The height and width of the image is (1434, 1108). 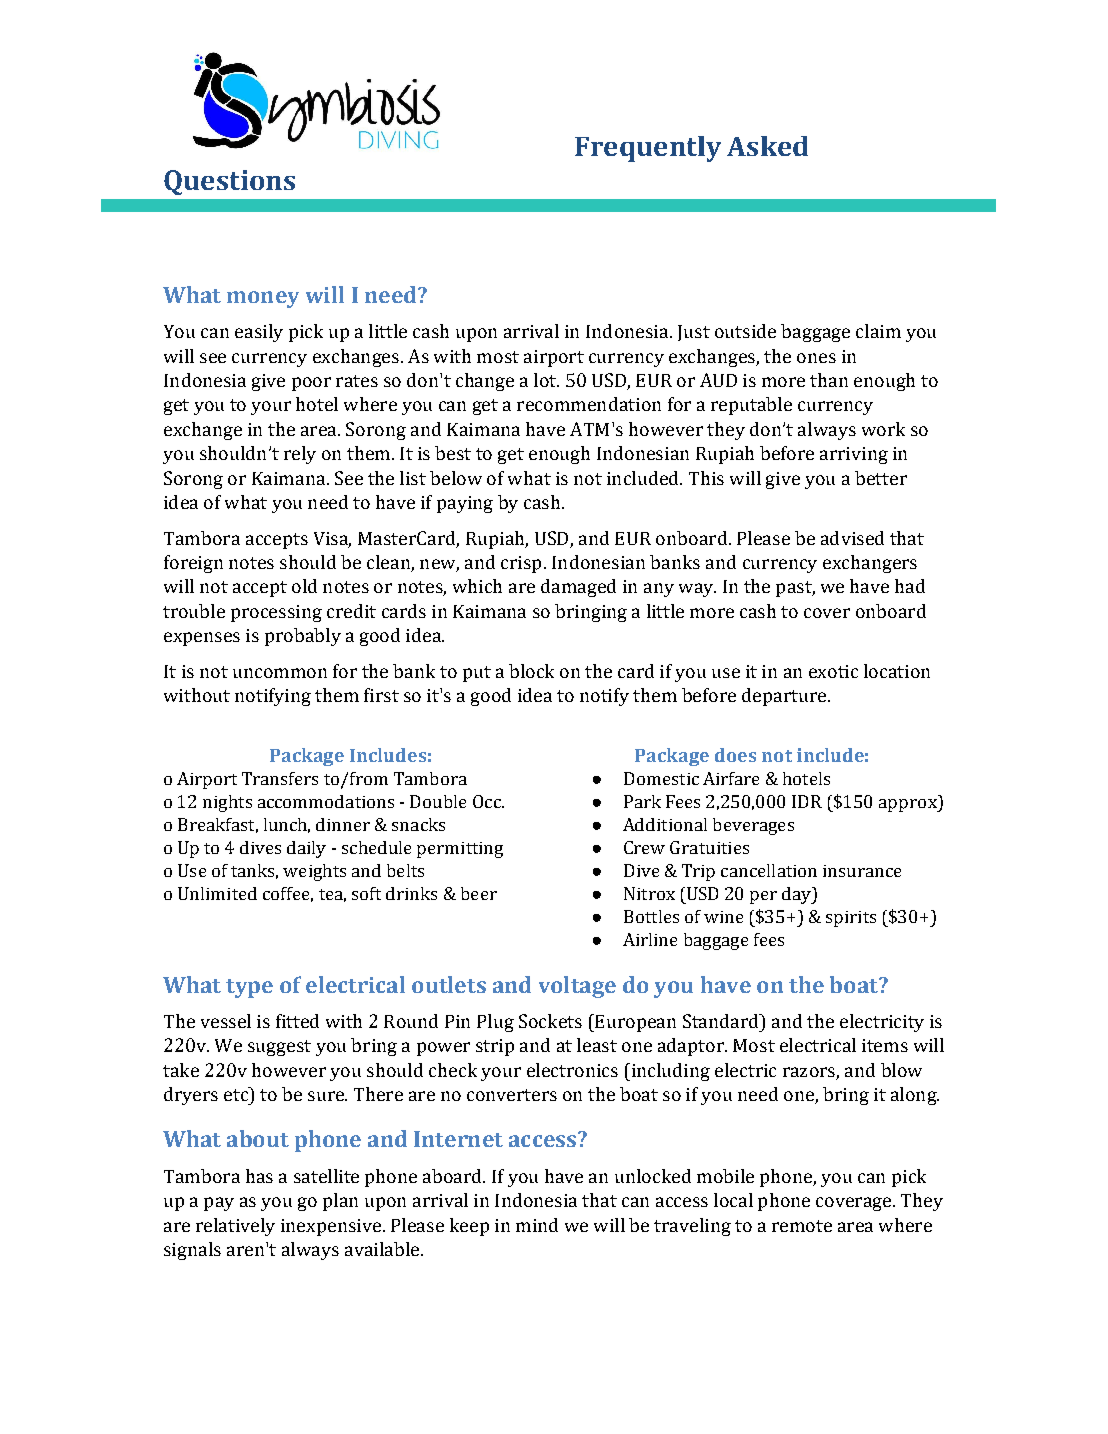 I want to click on mind, so click(x=537, y=1225).
